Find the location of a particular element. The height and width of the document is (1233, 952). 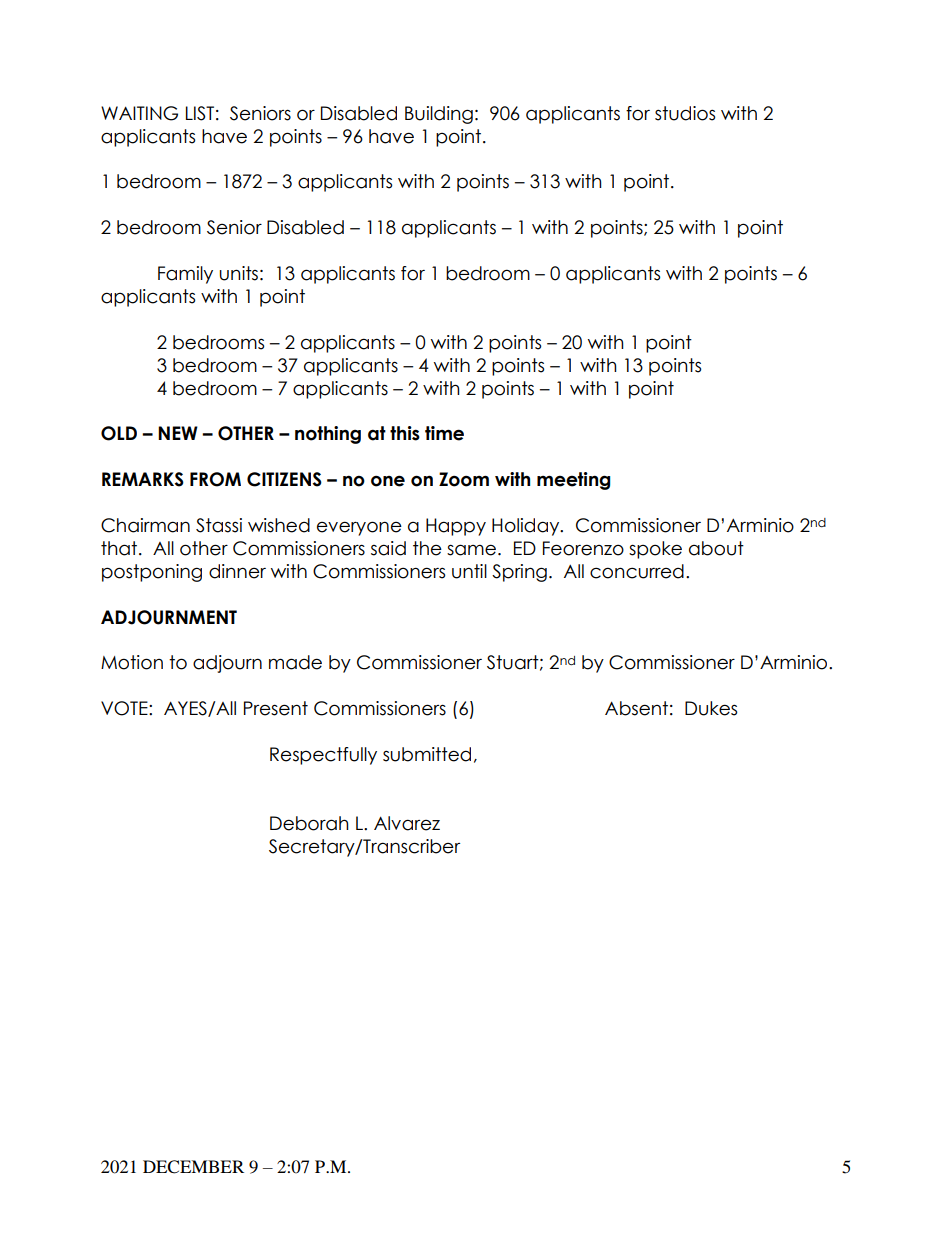

DECEMBER is located at coordinates (193, 1167).
